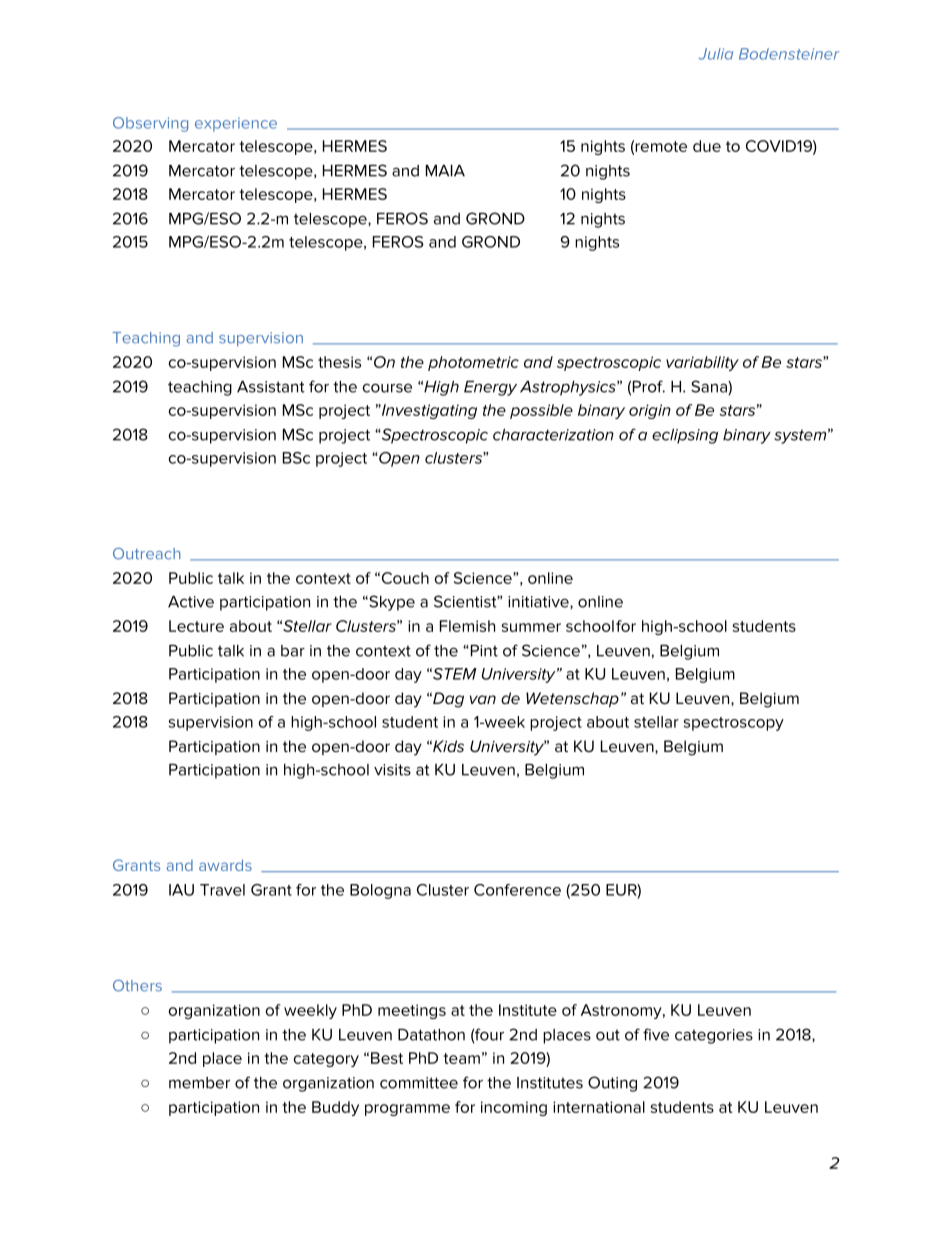 Image resolution: width=952 pixels, height=1233 pixels. I want to click on Julia, so click(716, 54).
